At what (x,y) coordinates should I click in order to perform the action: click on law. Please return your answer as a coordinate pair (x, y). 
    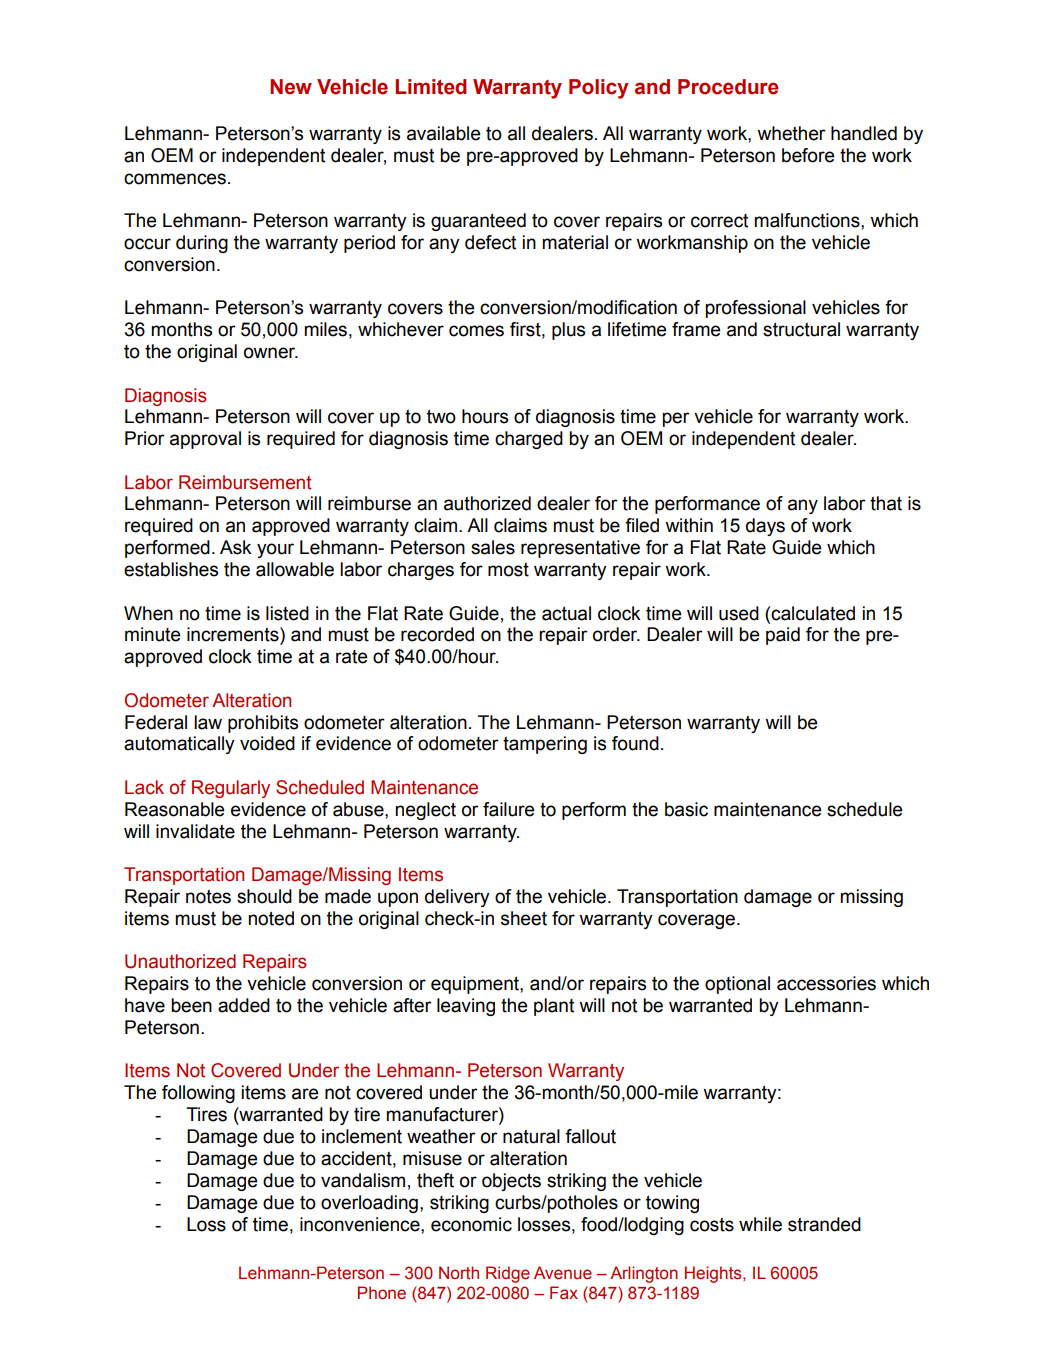
    Looking at the image, I should click on (208, 722).
